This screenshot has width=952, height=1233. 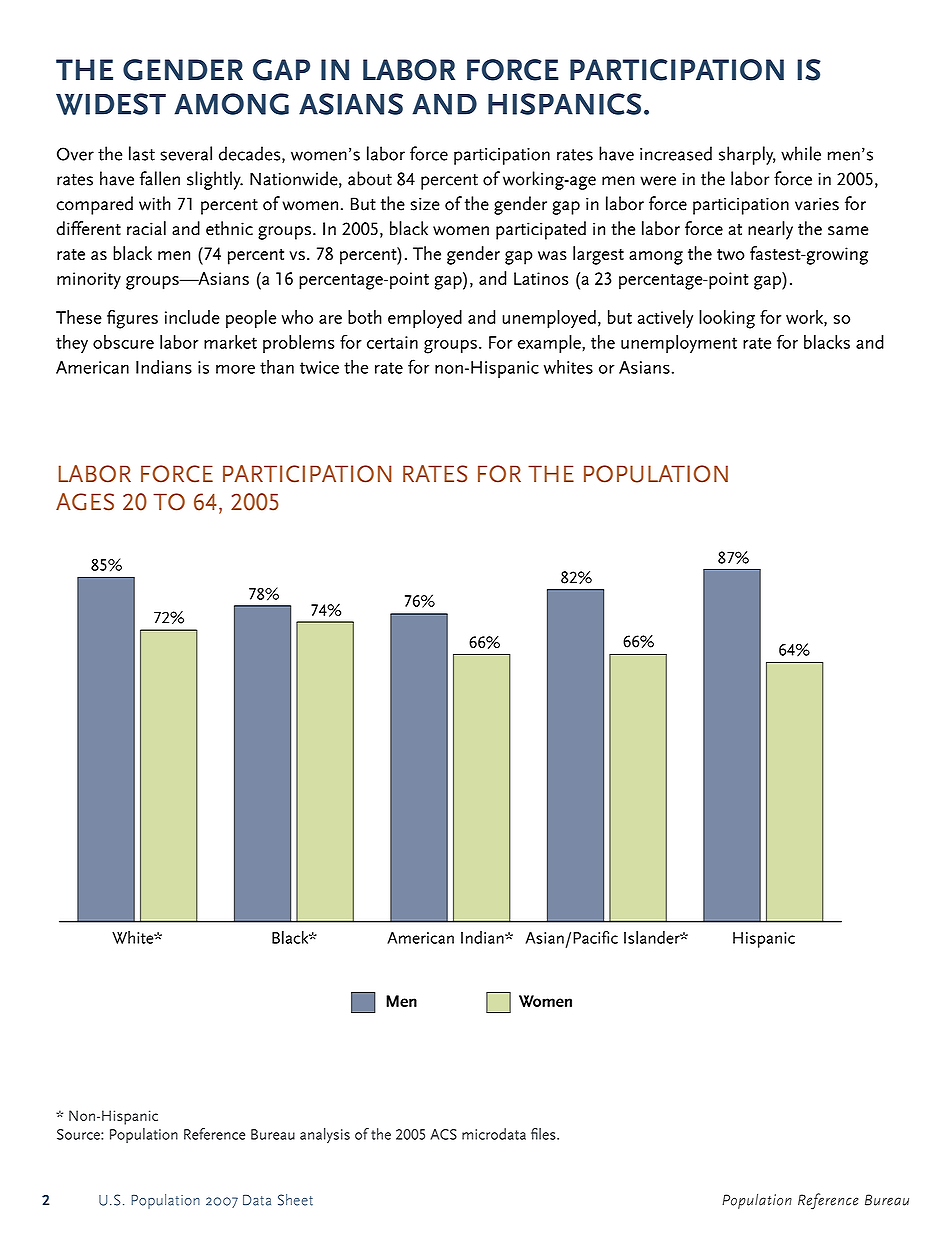 I want to click on AGES, so click(x=85, y=502).
